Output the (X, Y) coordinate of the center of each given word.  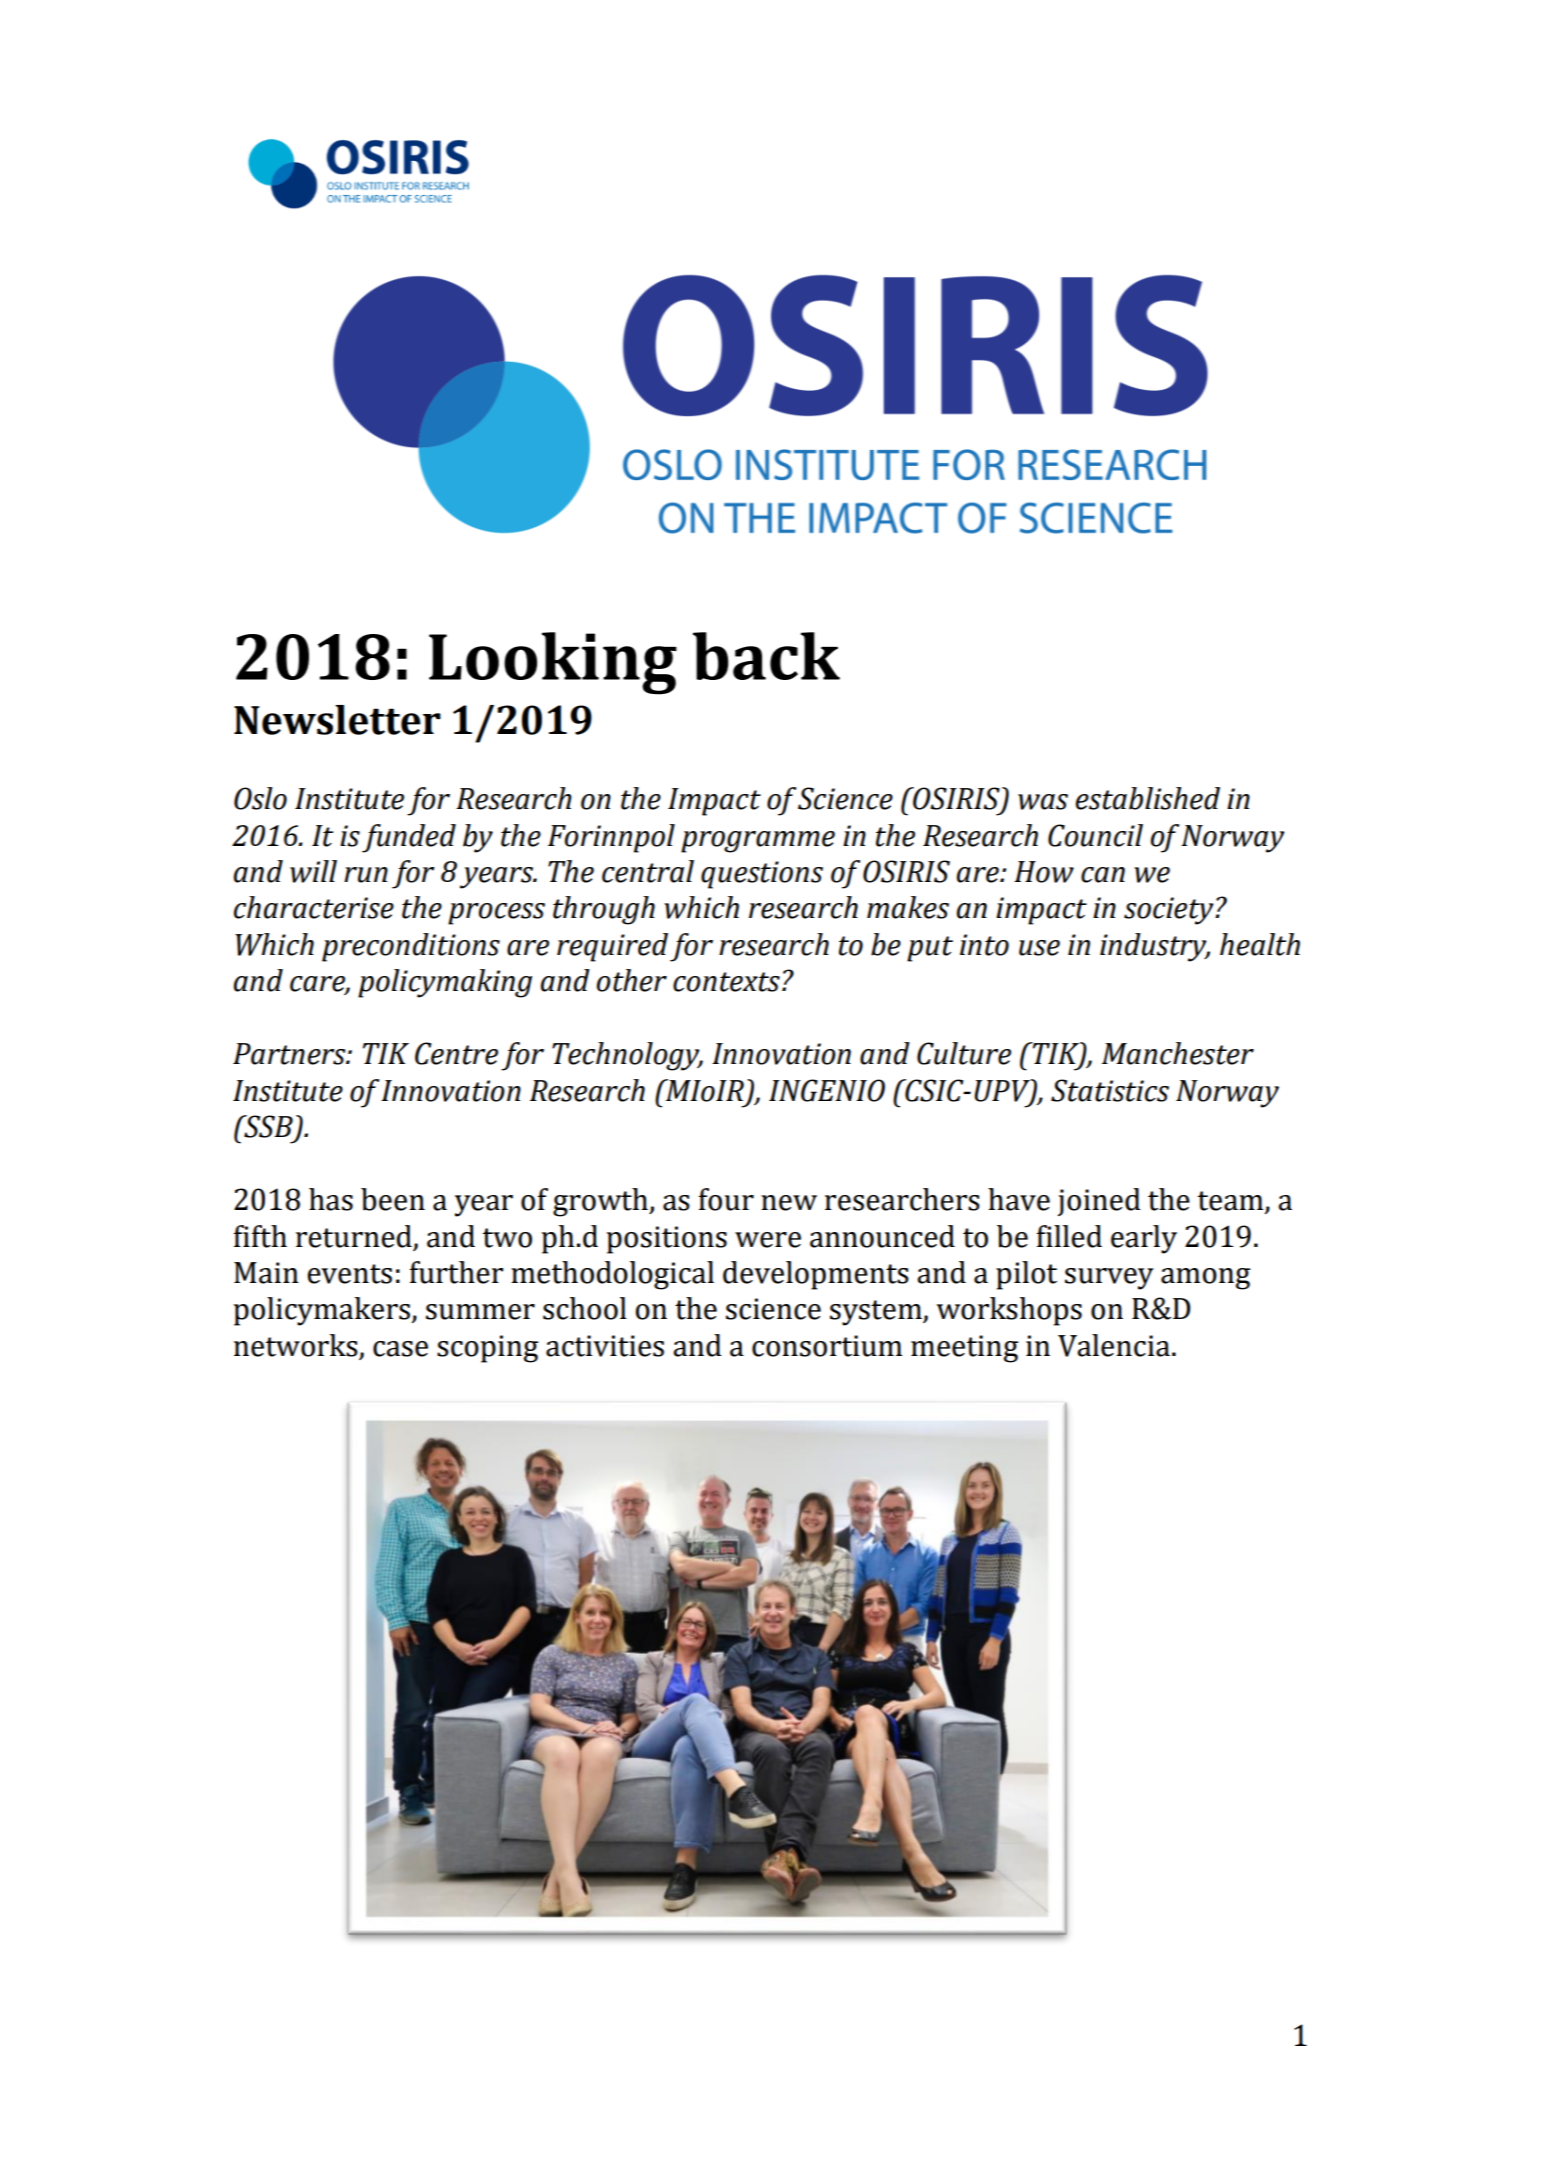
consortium (827, 1346)
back (766, 656)
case (400, 1349)
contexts (726, 982)
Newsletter (337, 720)
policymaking (445, 983)
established (1148, 798)
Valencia (1114, 1345)
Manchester (1178, 1053)
